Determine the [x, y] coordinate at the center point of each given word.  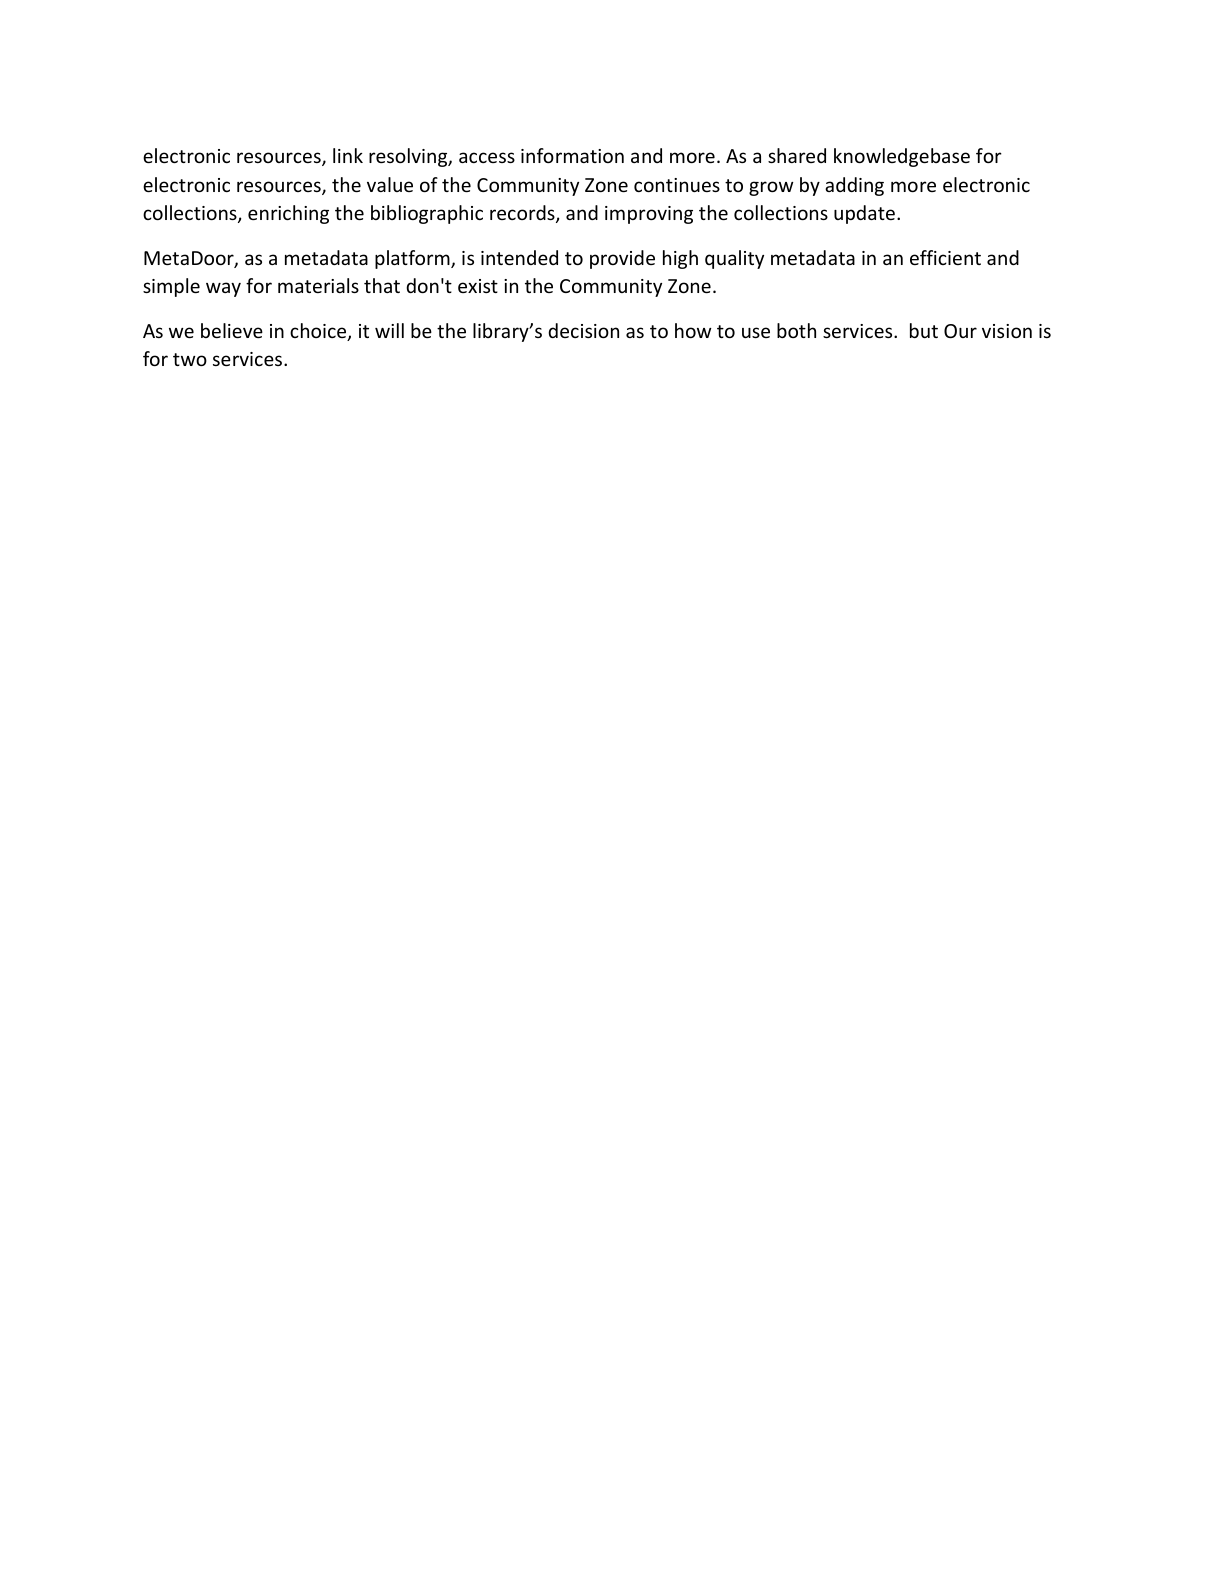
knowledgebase [902, 157]
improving [649, 215]
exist [478, 286]
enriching [288, 214]
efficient [945, 257]
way [223, 289]
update [864, 214]
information [572, 155]
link [348, 155]
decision [583, 330]
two [190, 359]
